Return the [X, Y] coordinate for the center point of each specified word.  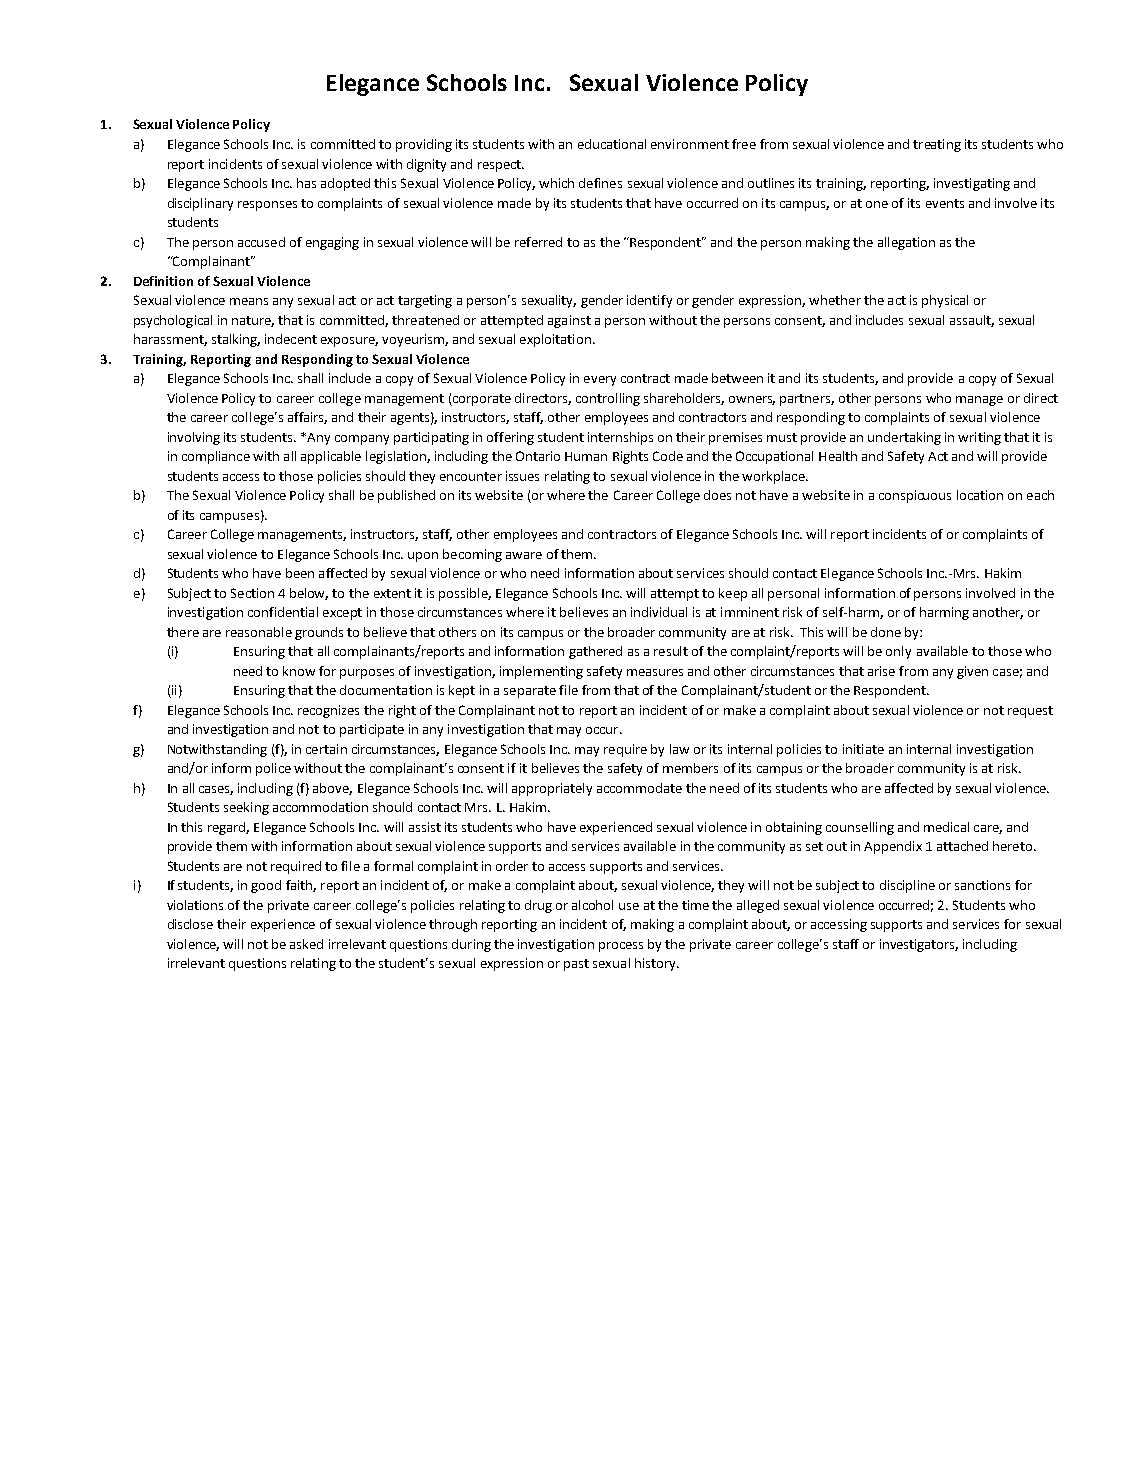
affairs [307, 418]
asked [306, 944]
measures [655, 672]
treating [937, 145]
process [621, 947]
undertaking [904, 438]
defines [600, 183]
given [972, 672]
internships [620, 438]
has [306, 183]
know [299, 671]
